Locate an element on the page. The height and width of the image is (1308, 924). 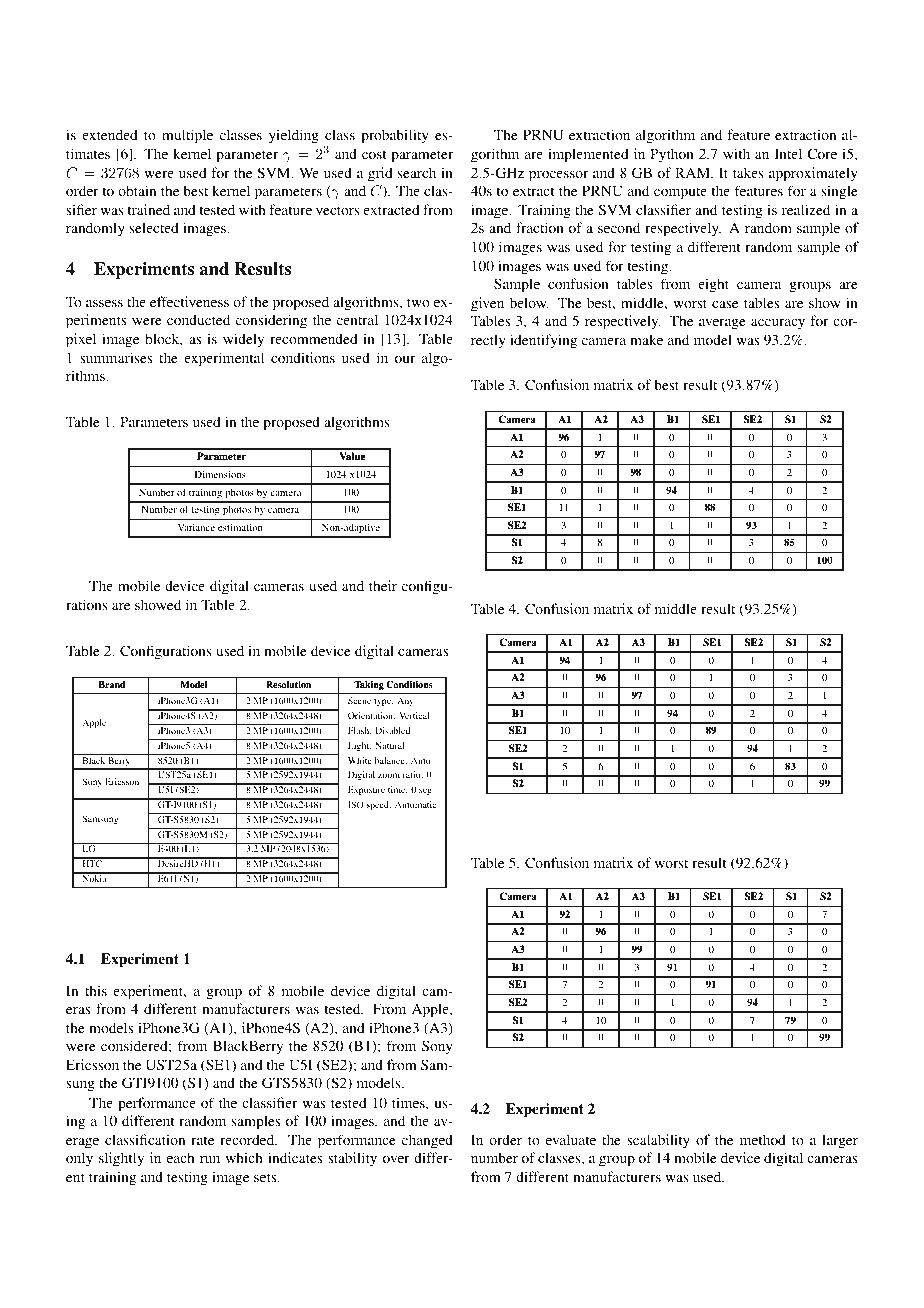
Any is located at coordinates (405, 701).
